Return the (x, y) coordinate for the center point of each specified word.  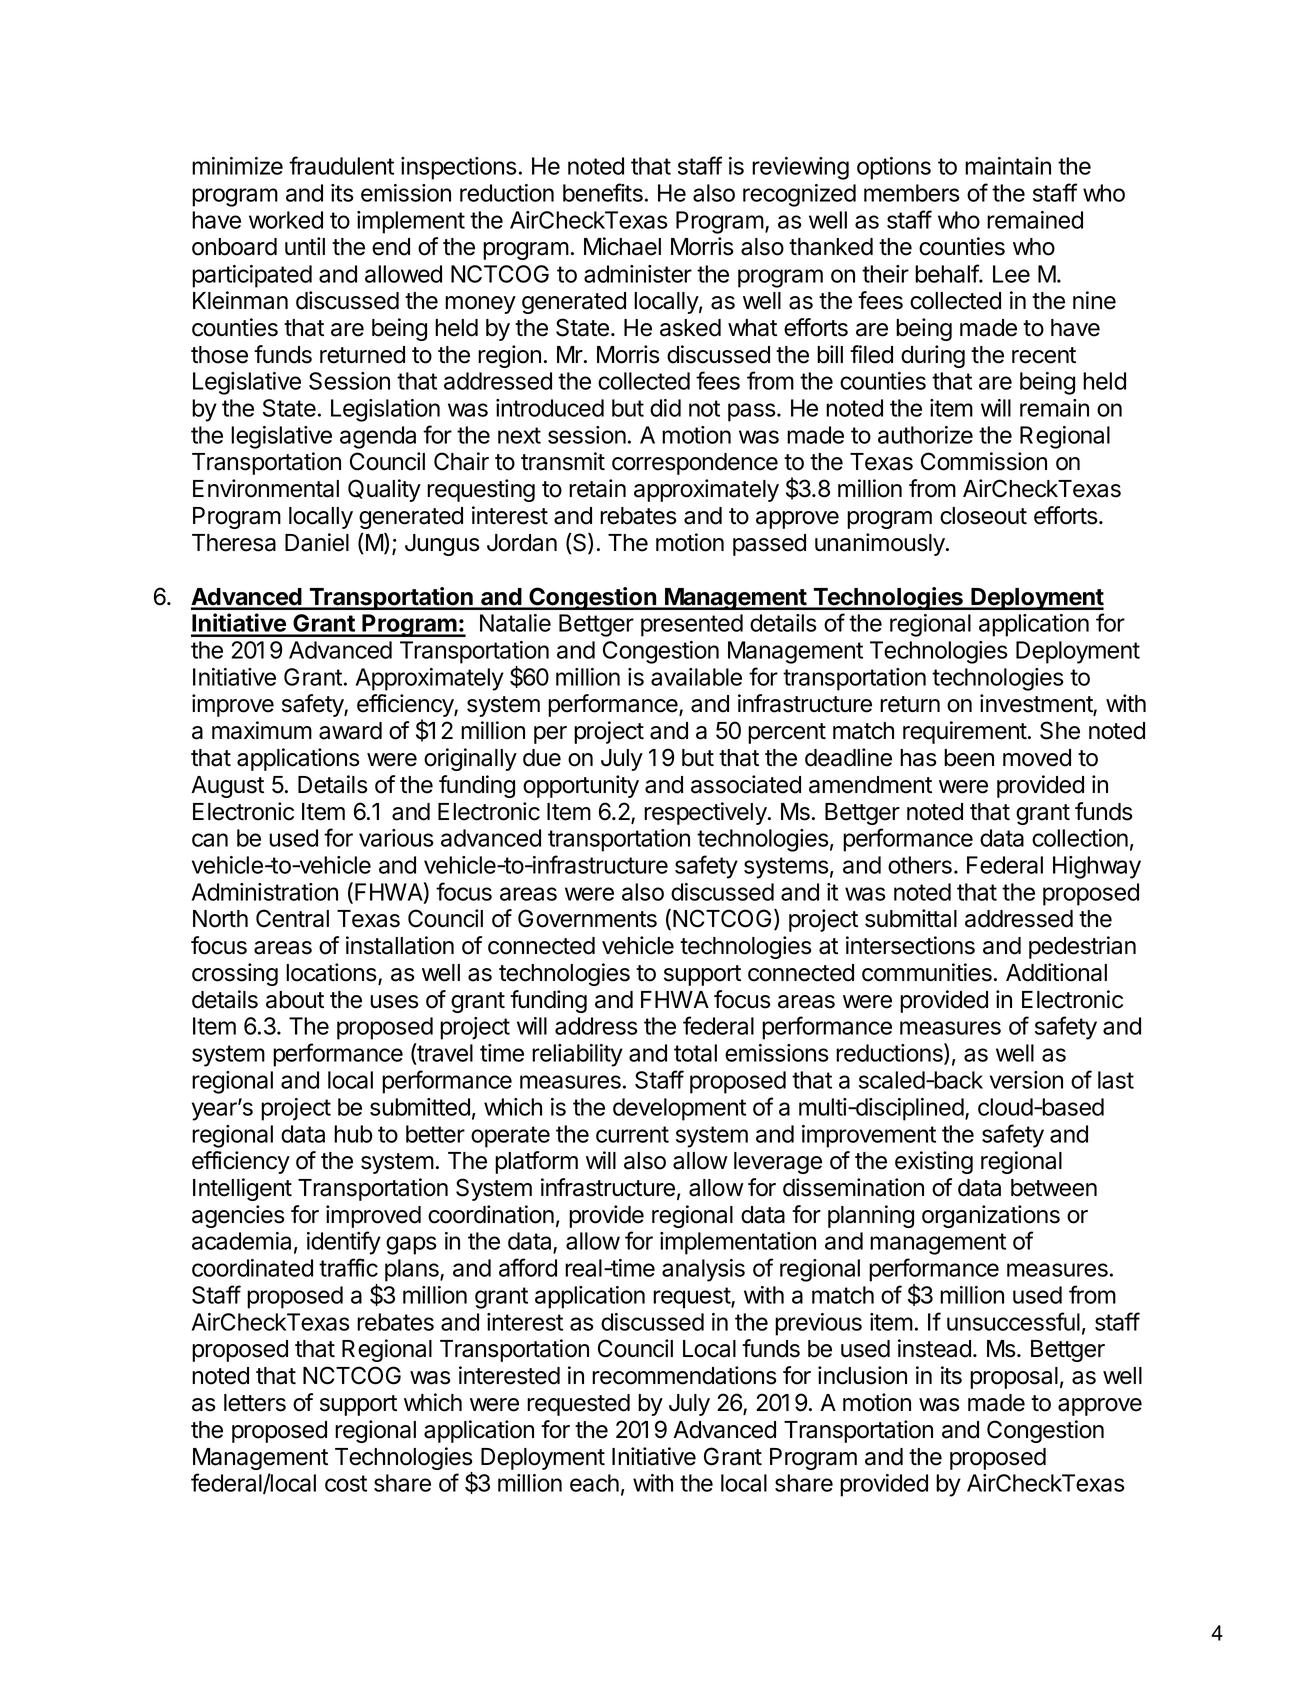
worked (286, 220)
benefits (603, 192)
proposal (1014, 1378)
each (594, 1483)
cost (346, 1483)
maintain (1008, 166)
